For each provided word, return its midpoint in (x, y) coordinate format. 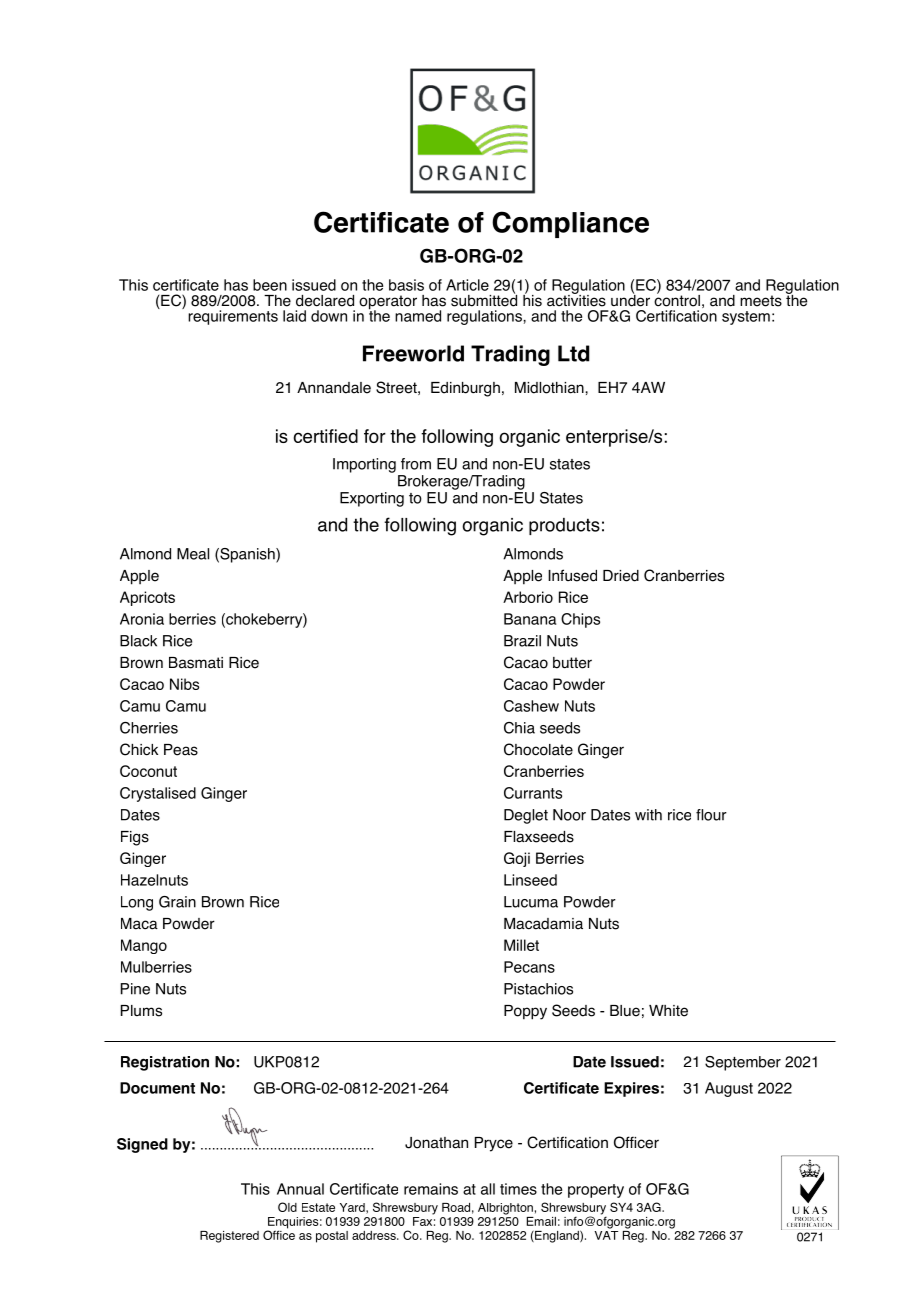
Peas (181, 750)
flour (711, 815)
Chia (519, 728)
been (270, 285)
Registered (229, 1237)
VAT (606, 1234)
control (677, 299)
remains (431, 1189)
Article (467, 285)
